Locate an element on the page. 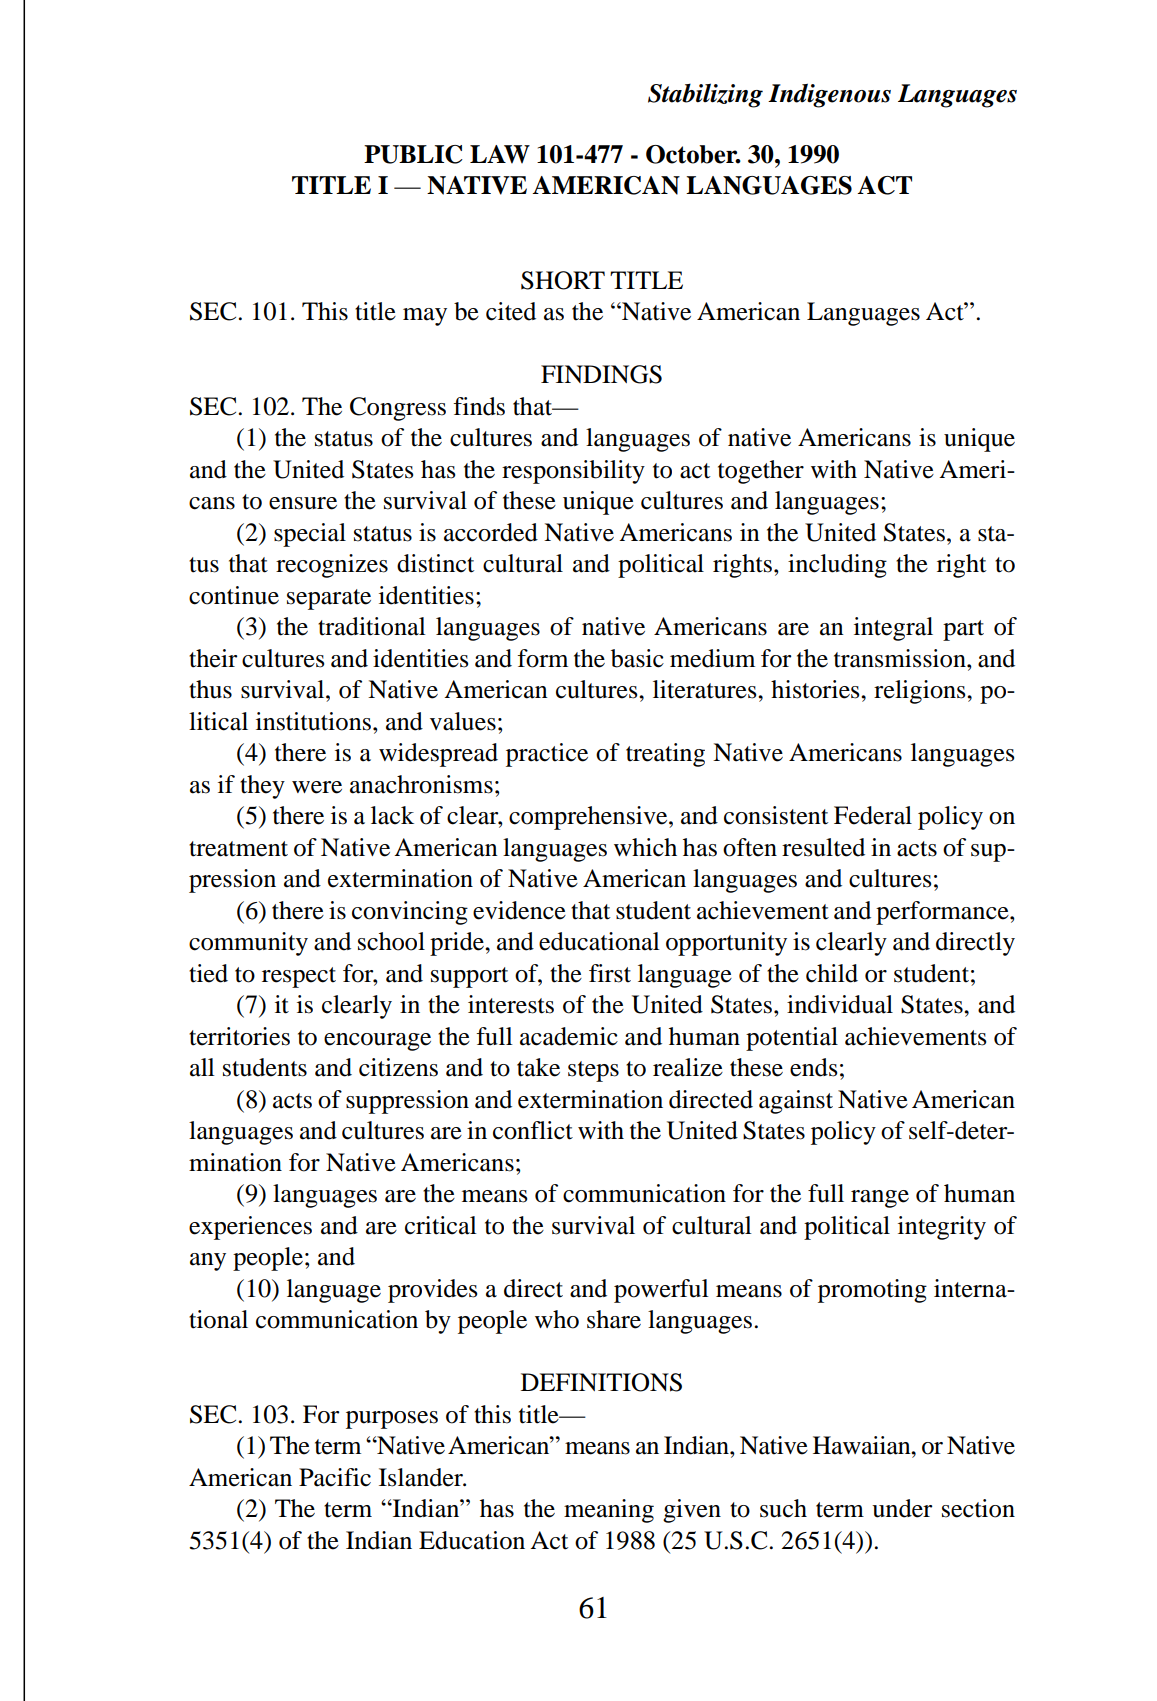 This page has width=1157, height=1701. PUBLIC is located at coordinates (413, 154).
